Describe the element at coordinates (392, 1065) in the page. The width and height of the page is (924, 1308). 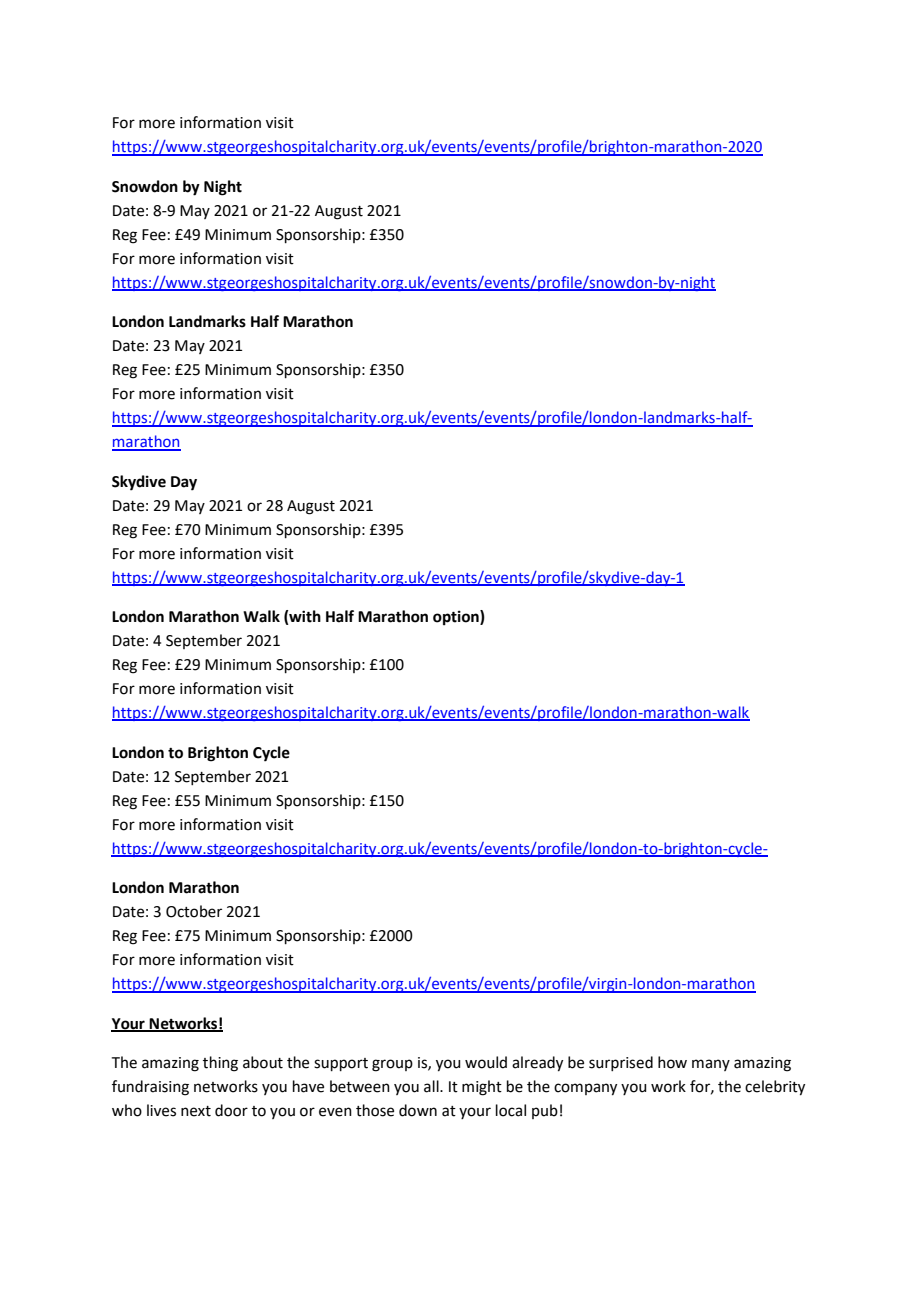
I see `group` at that location.
